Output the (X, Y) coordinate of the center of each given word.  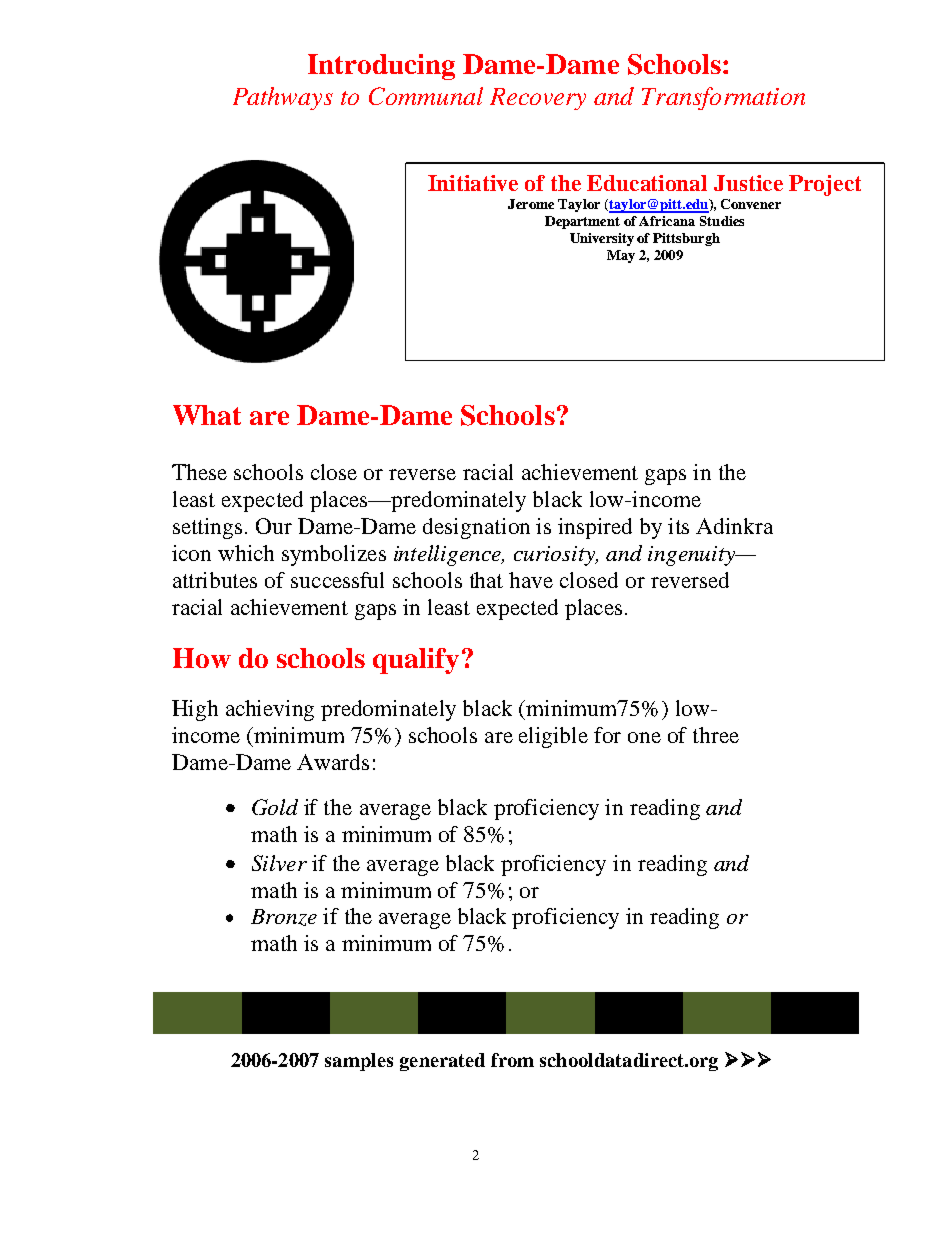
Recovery (538, 99)
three (716, 735)
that (486, 580)
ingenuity (693, 556)
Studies (722, 221)
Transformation (723, 98)
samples (359, 1062)
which (246, 553)
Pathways (283, 98)
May (621, 256)
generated (442, 1062)
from (512, 1060)
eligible (553, 737)
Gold (275, 807)
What (207, 415)
